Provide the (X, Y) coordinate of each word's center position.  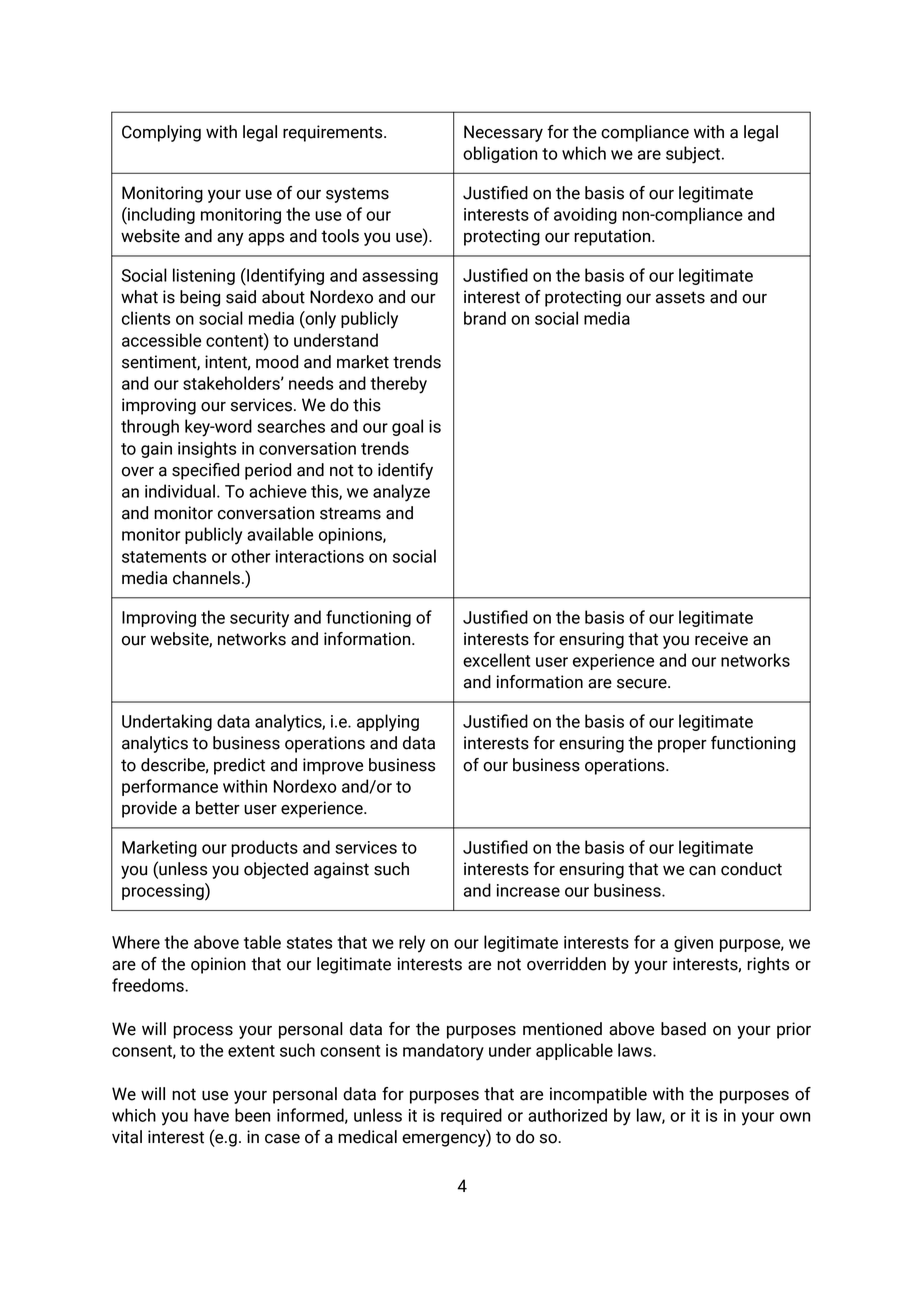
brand (485, 318)
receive (721, 639)
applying (388, 723)
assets (680, 297)
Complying (161, 133)
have (211, 1115)
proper (682, 746)
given (693, 944)
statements (164, 557)
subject (694, 155)
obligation (500, 154)
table (262, 942)
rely (412, 944)
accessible (161, 340)
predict (239, 766)
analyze (401, 493)
